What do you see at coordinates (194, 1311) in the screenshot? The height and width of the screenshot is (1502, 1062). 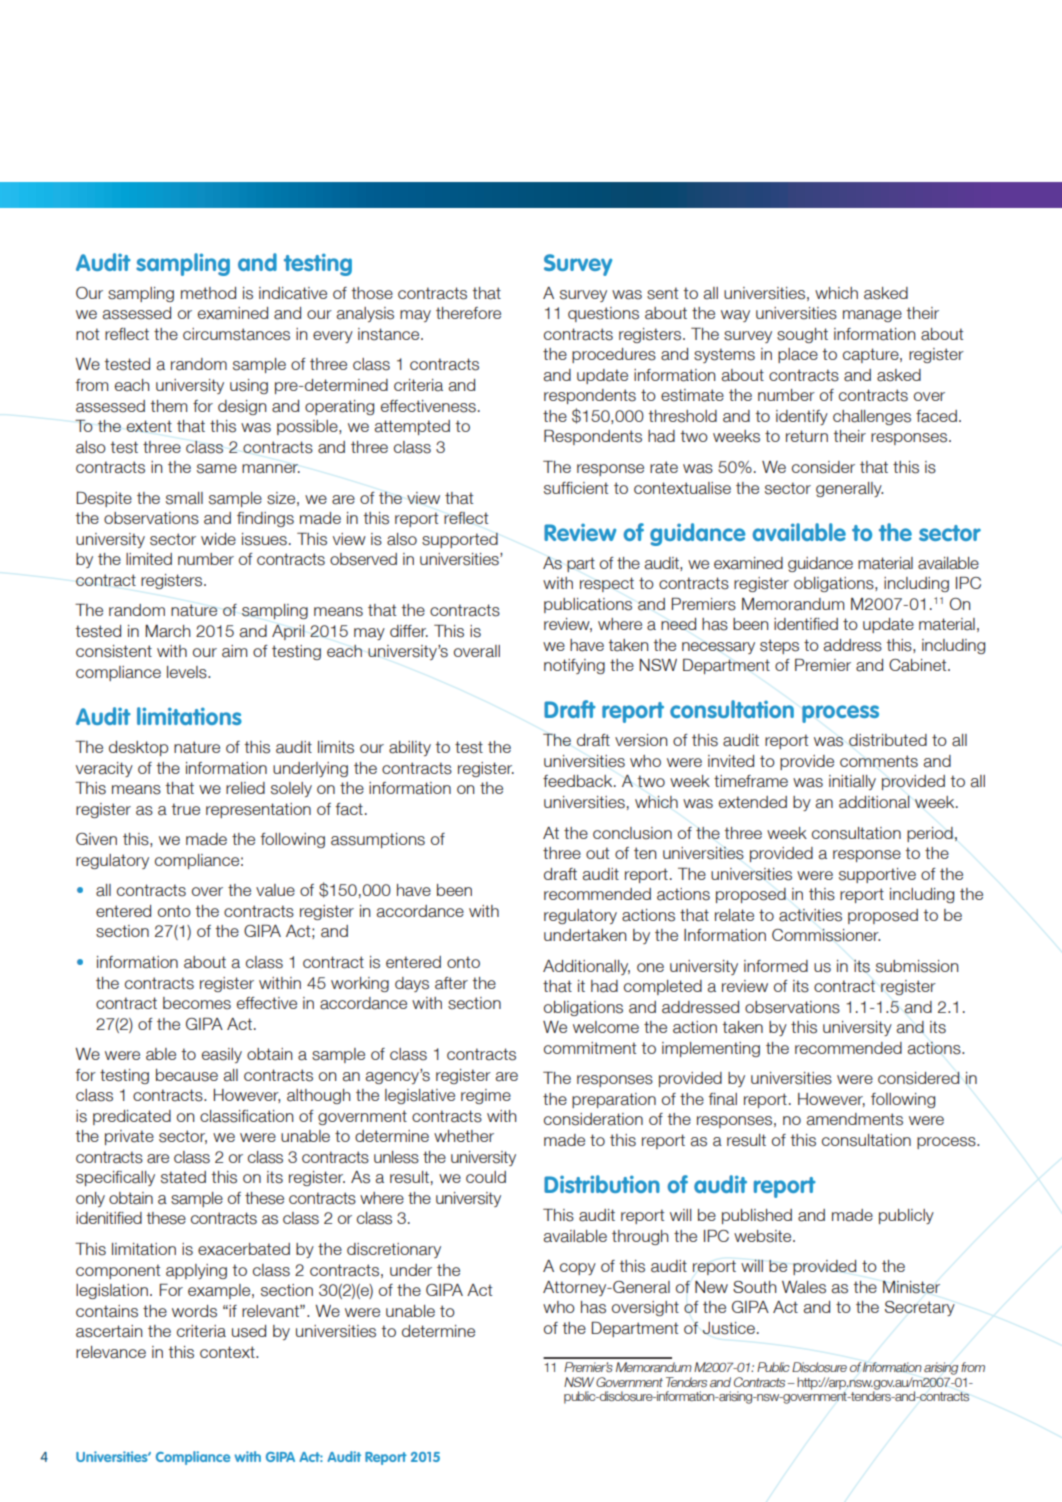 I see `words` at bounding box center [194, 1311].
